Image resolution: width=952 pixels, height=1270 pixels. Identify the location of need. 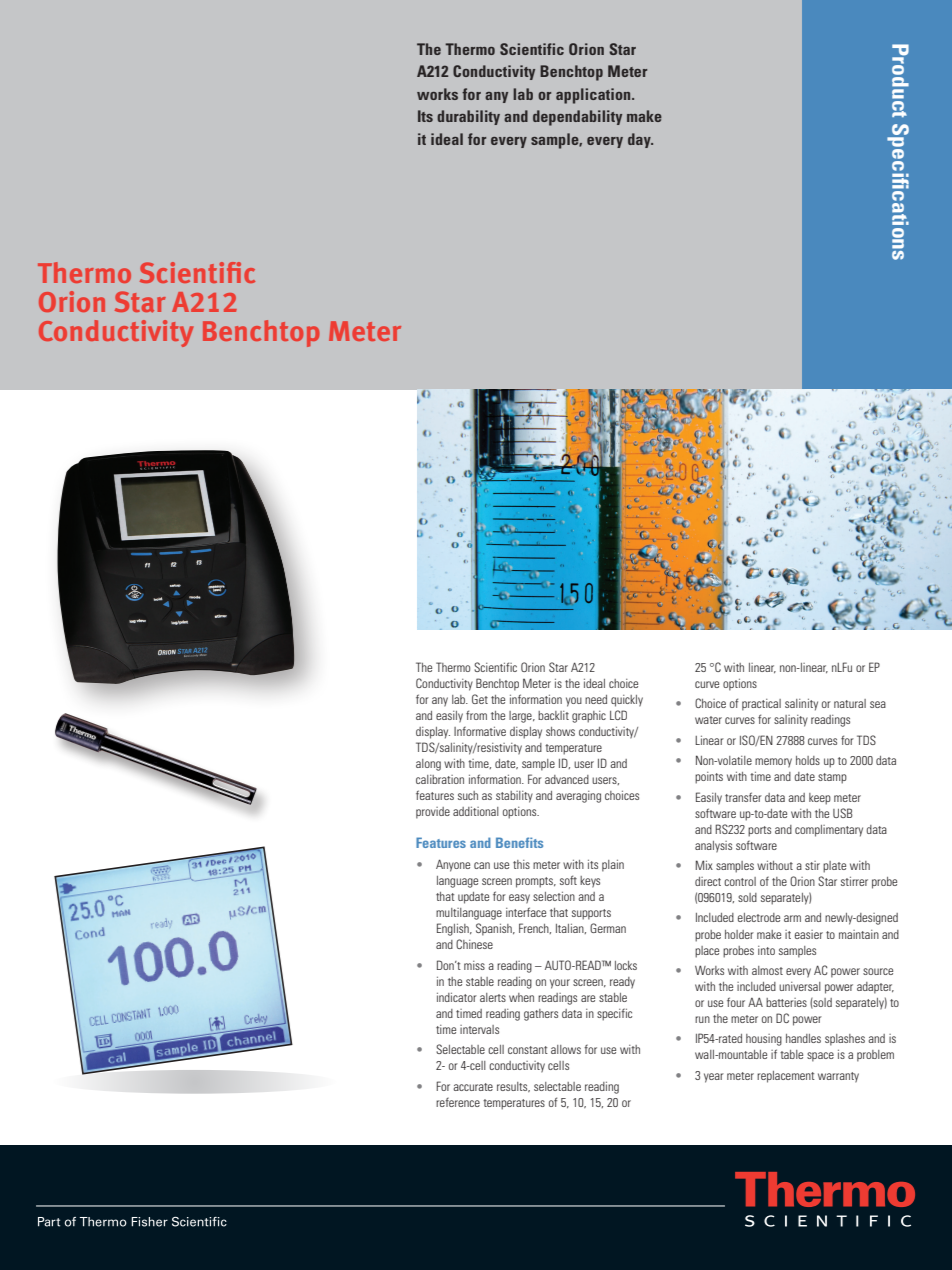
(596, 699).
